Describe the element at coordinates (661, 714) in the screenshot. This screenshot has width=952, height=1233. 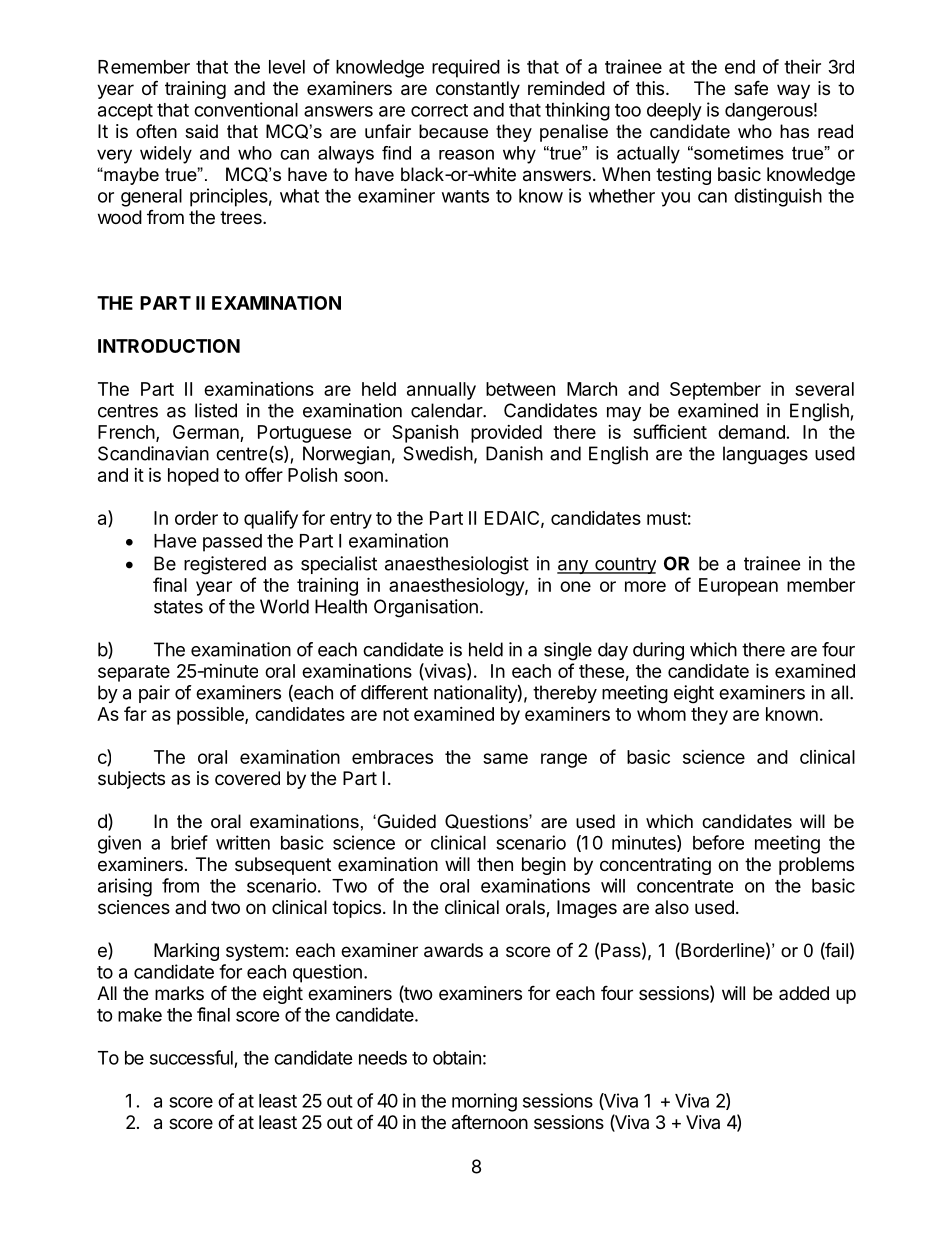
I see `whom` at that location.
